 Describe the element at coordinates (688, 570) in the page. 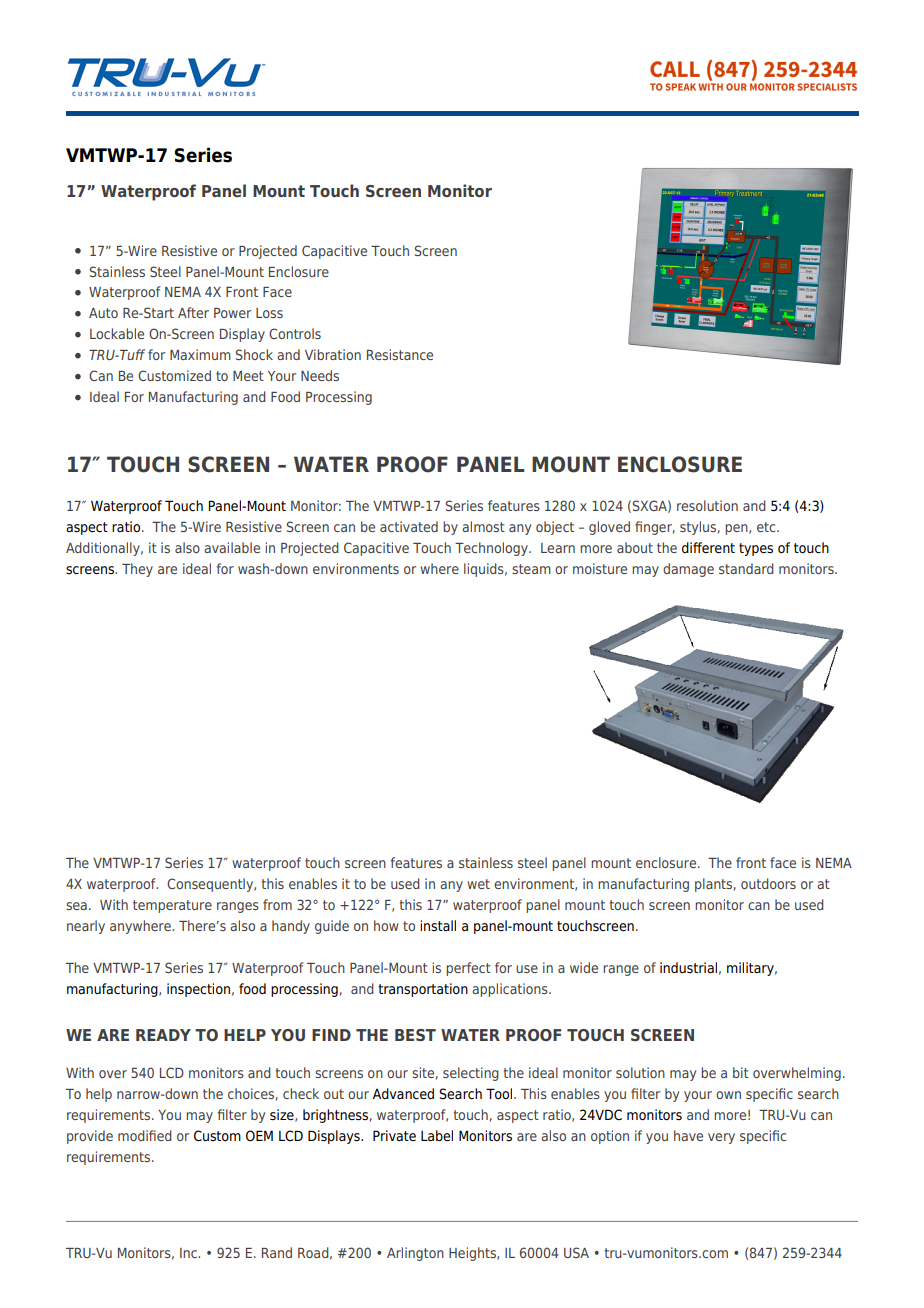

I see `damage` at that location.
